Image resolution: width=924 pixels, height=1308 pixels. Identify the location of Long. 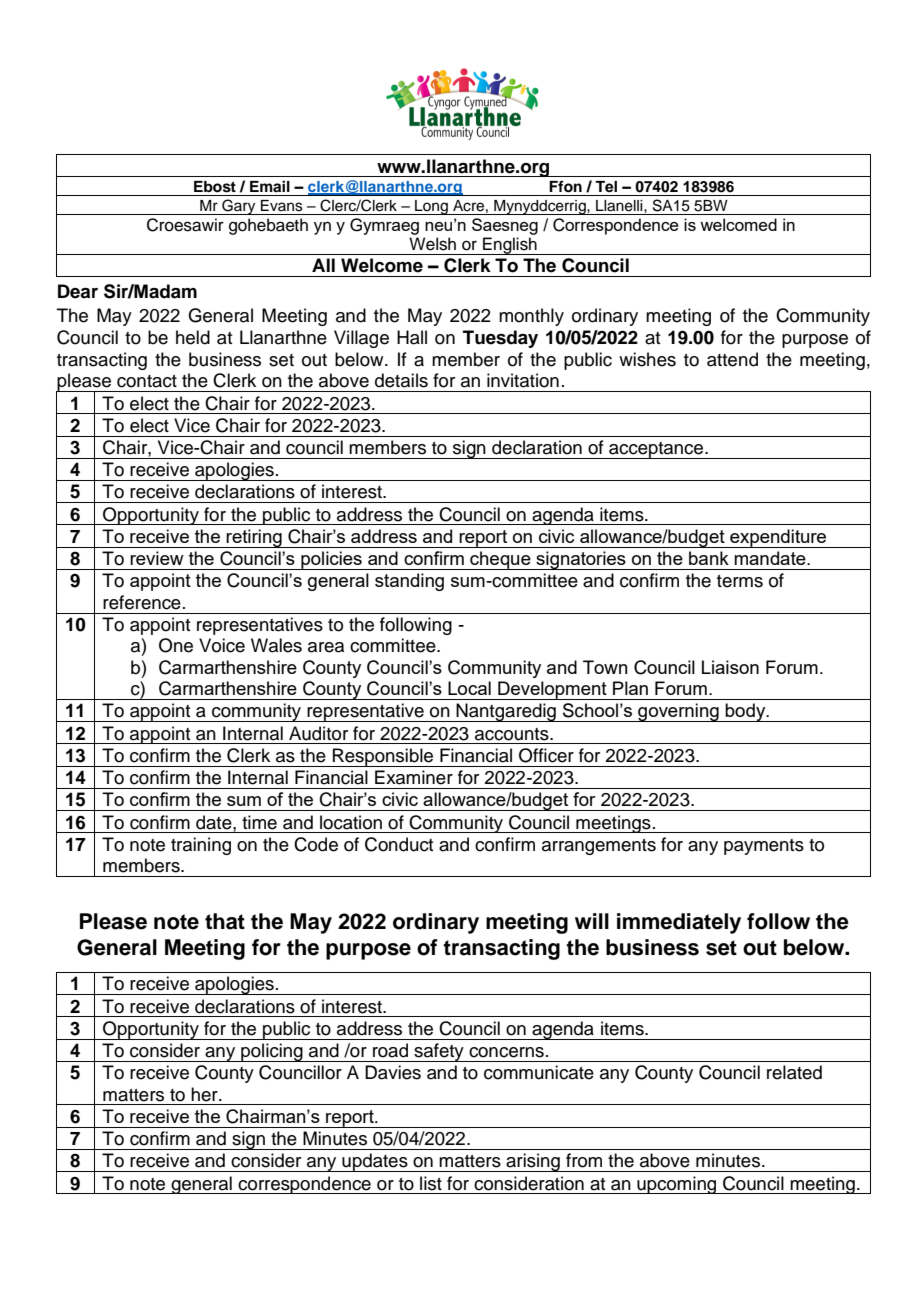
(431, 207).
